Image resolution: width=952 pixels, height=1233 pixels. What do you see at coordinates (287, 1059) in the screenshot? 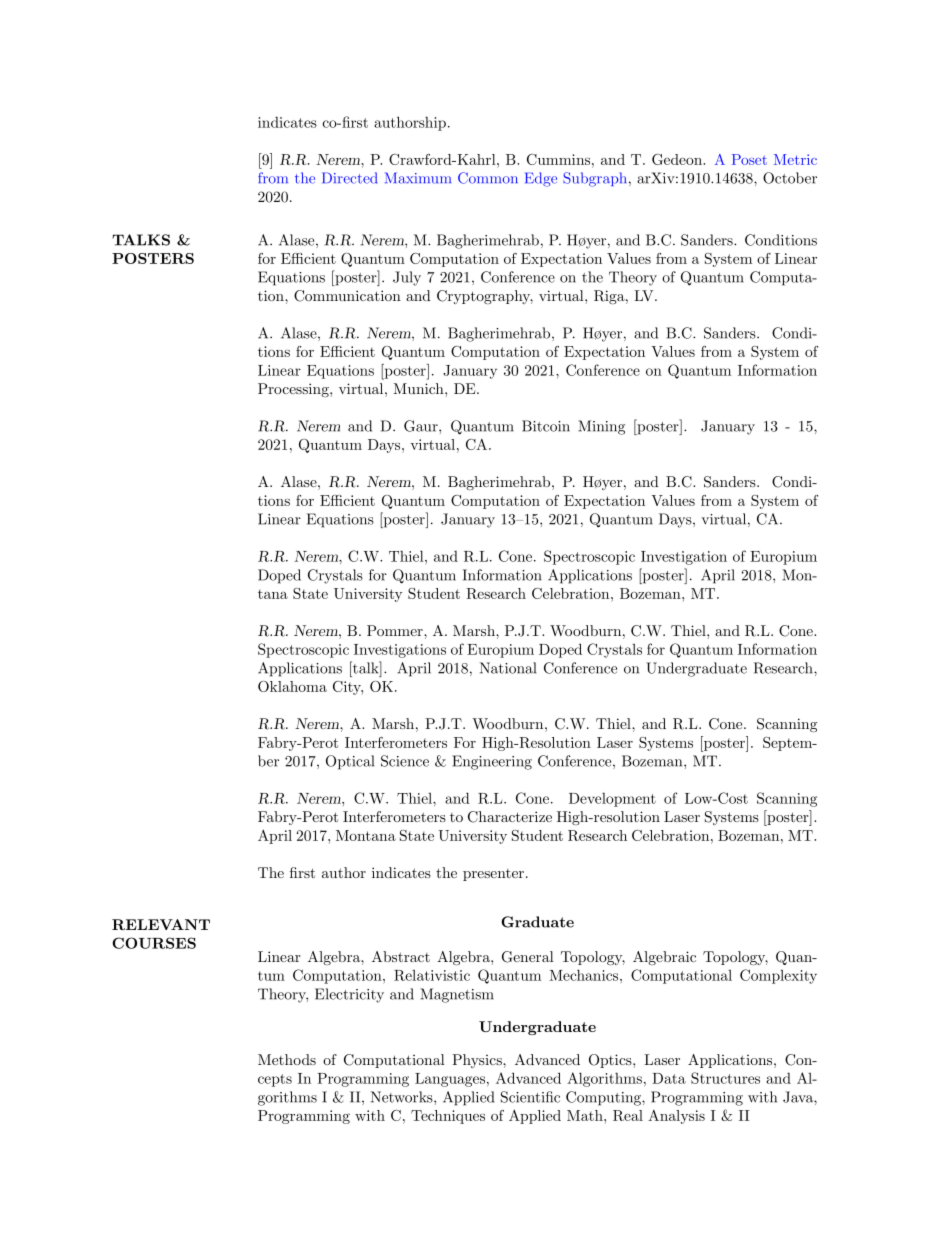
I see `Methods` at bounding box center [287, 1059].
